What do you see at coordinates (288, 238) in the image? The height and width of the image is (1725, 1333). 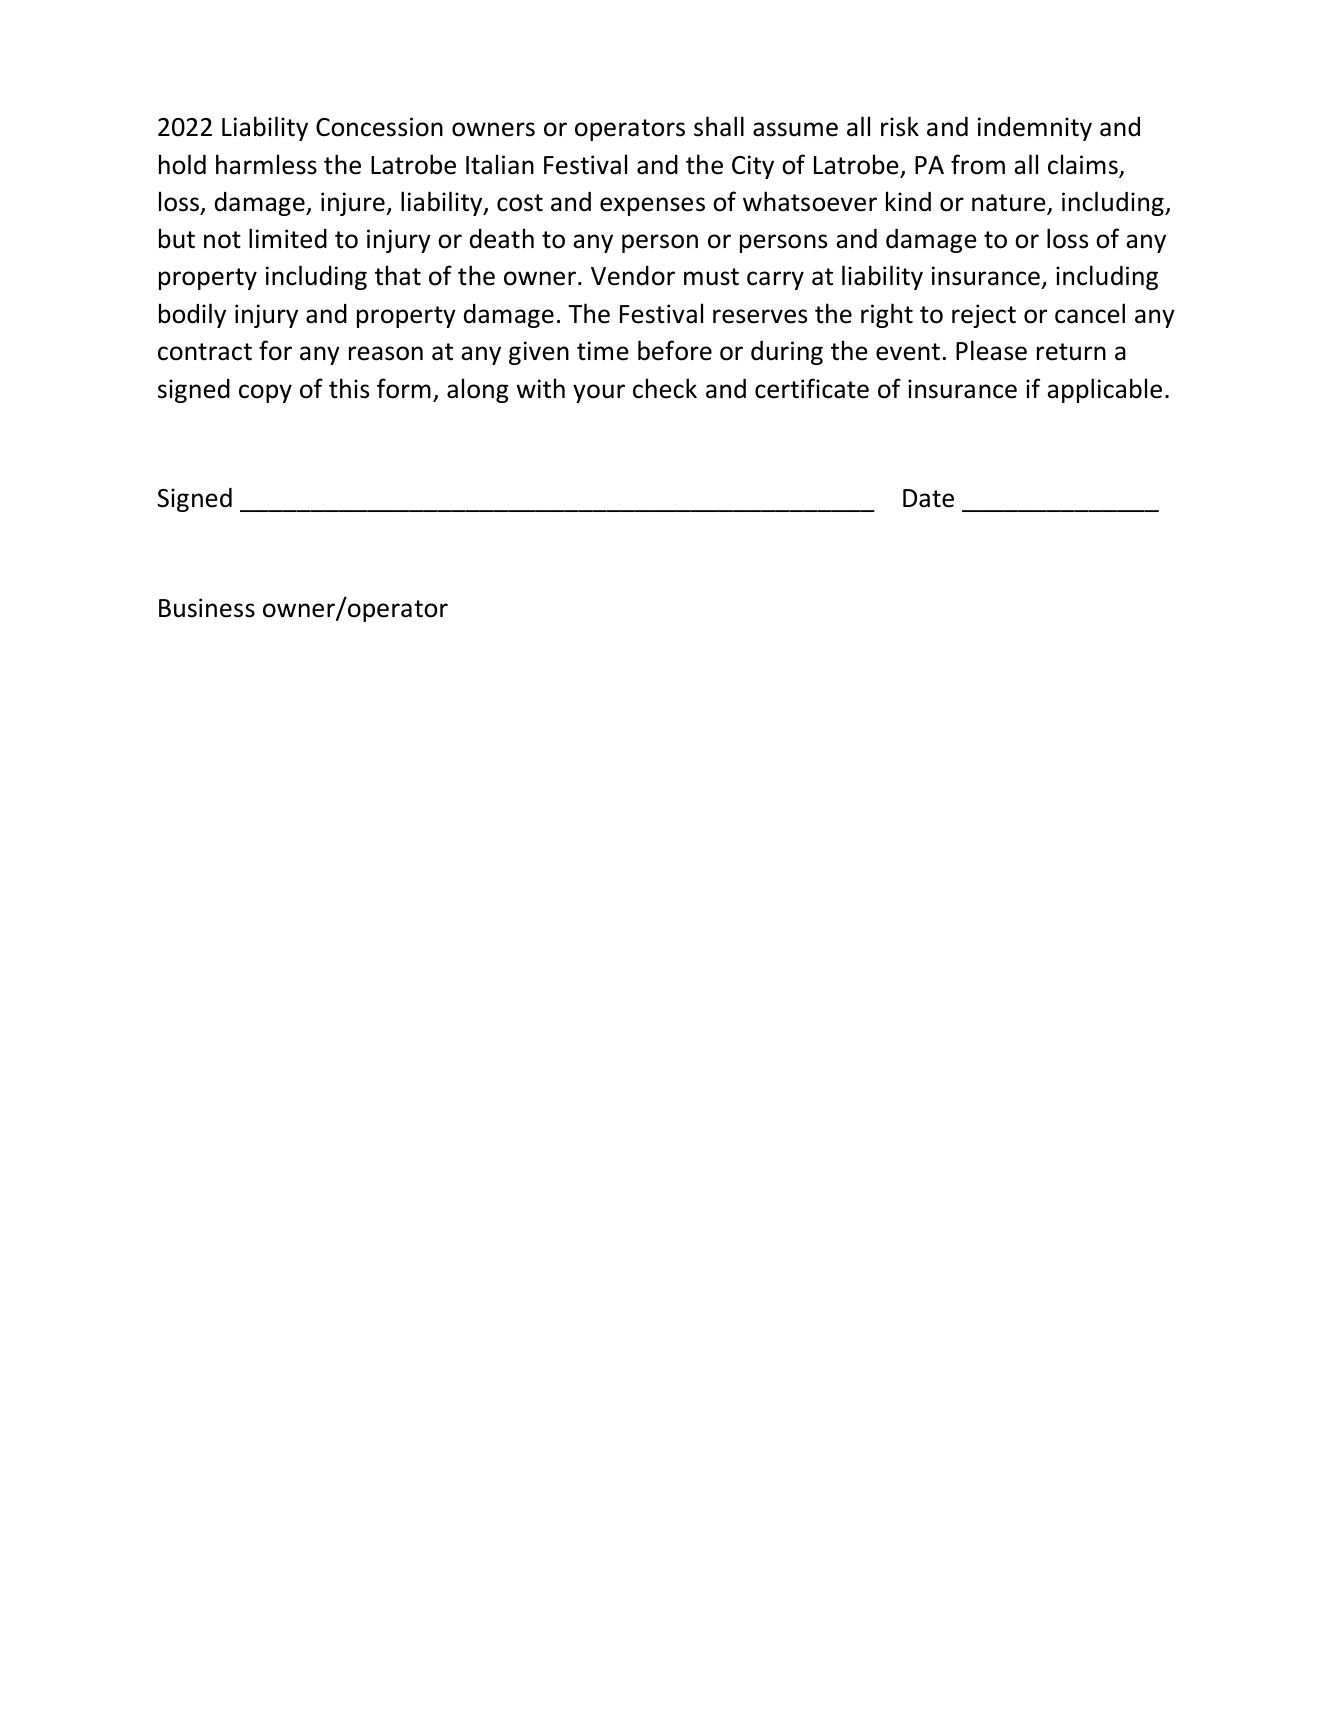 I see `limited` at bounding box center [288, 238].
